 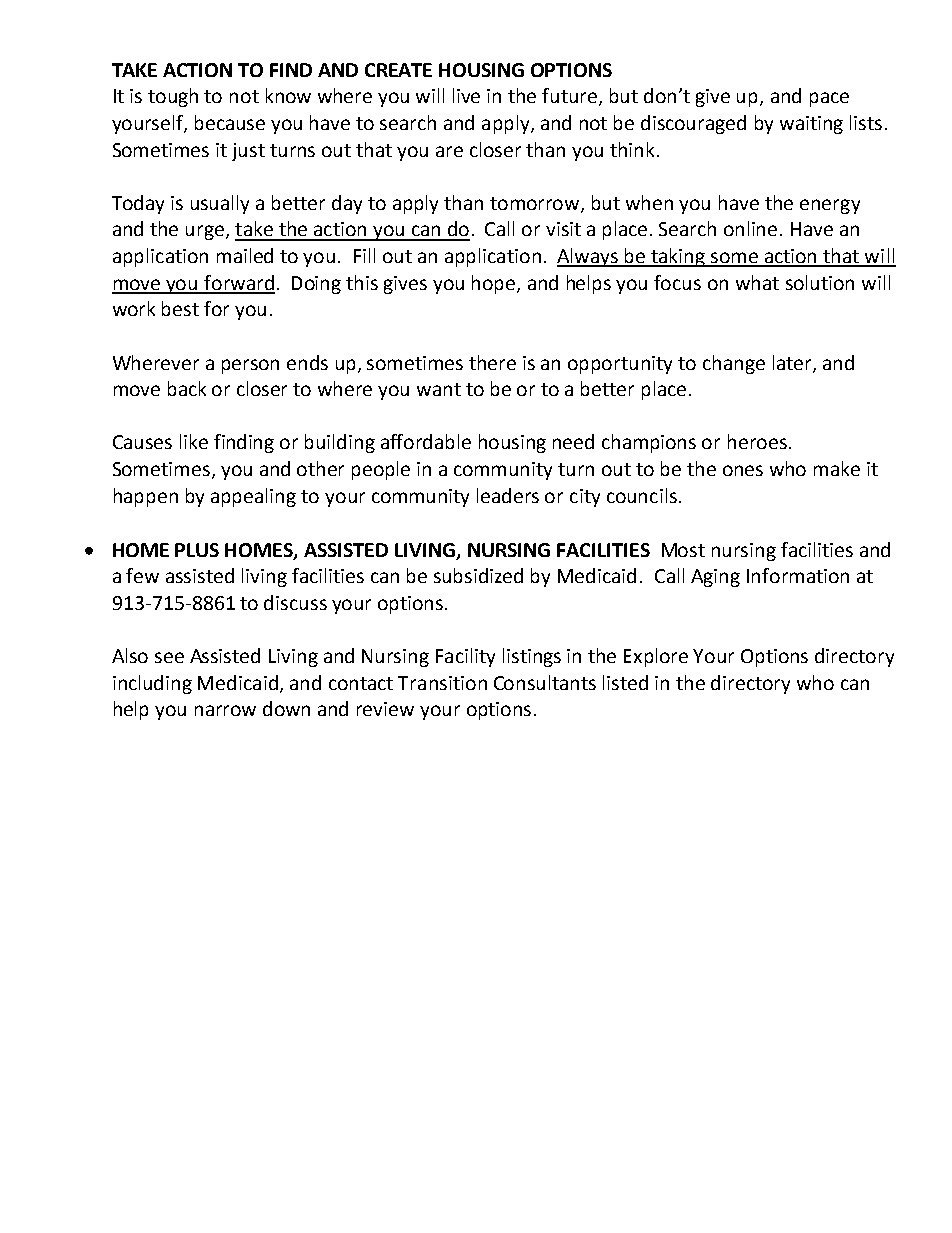 I want to click on narrow, so click(x=225, y=710).
